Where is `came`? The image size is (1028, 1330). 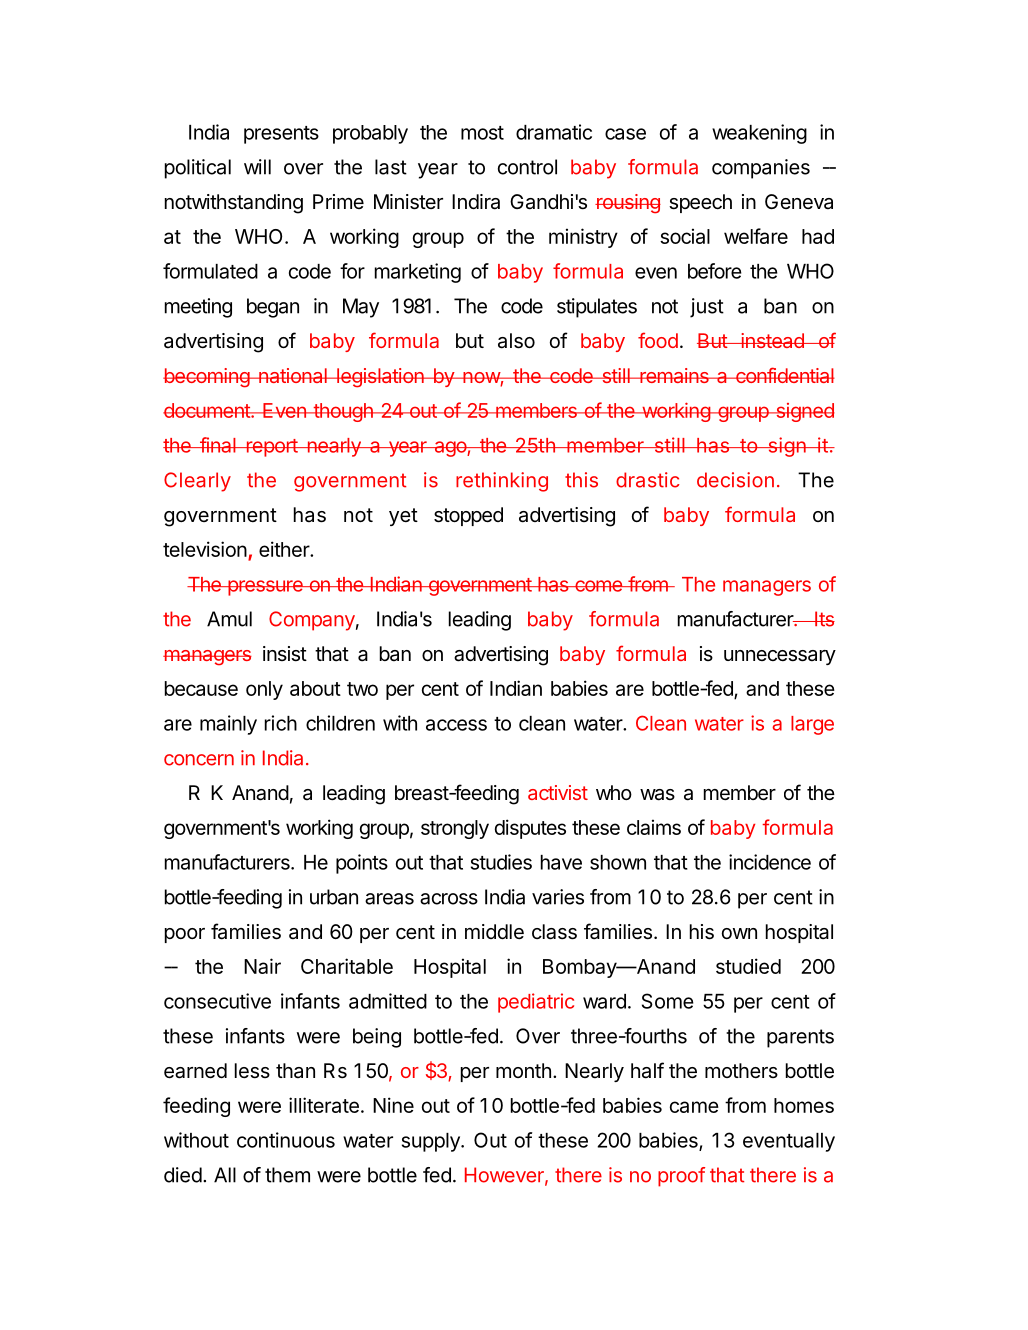 came is located at coordinates (694, 1107).
